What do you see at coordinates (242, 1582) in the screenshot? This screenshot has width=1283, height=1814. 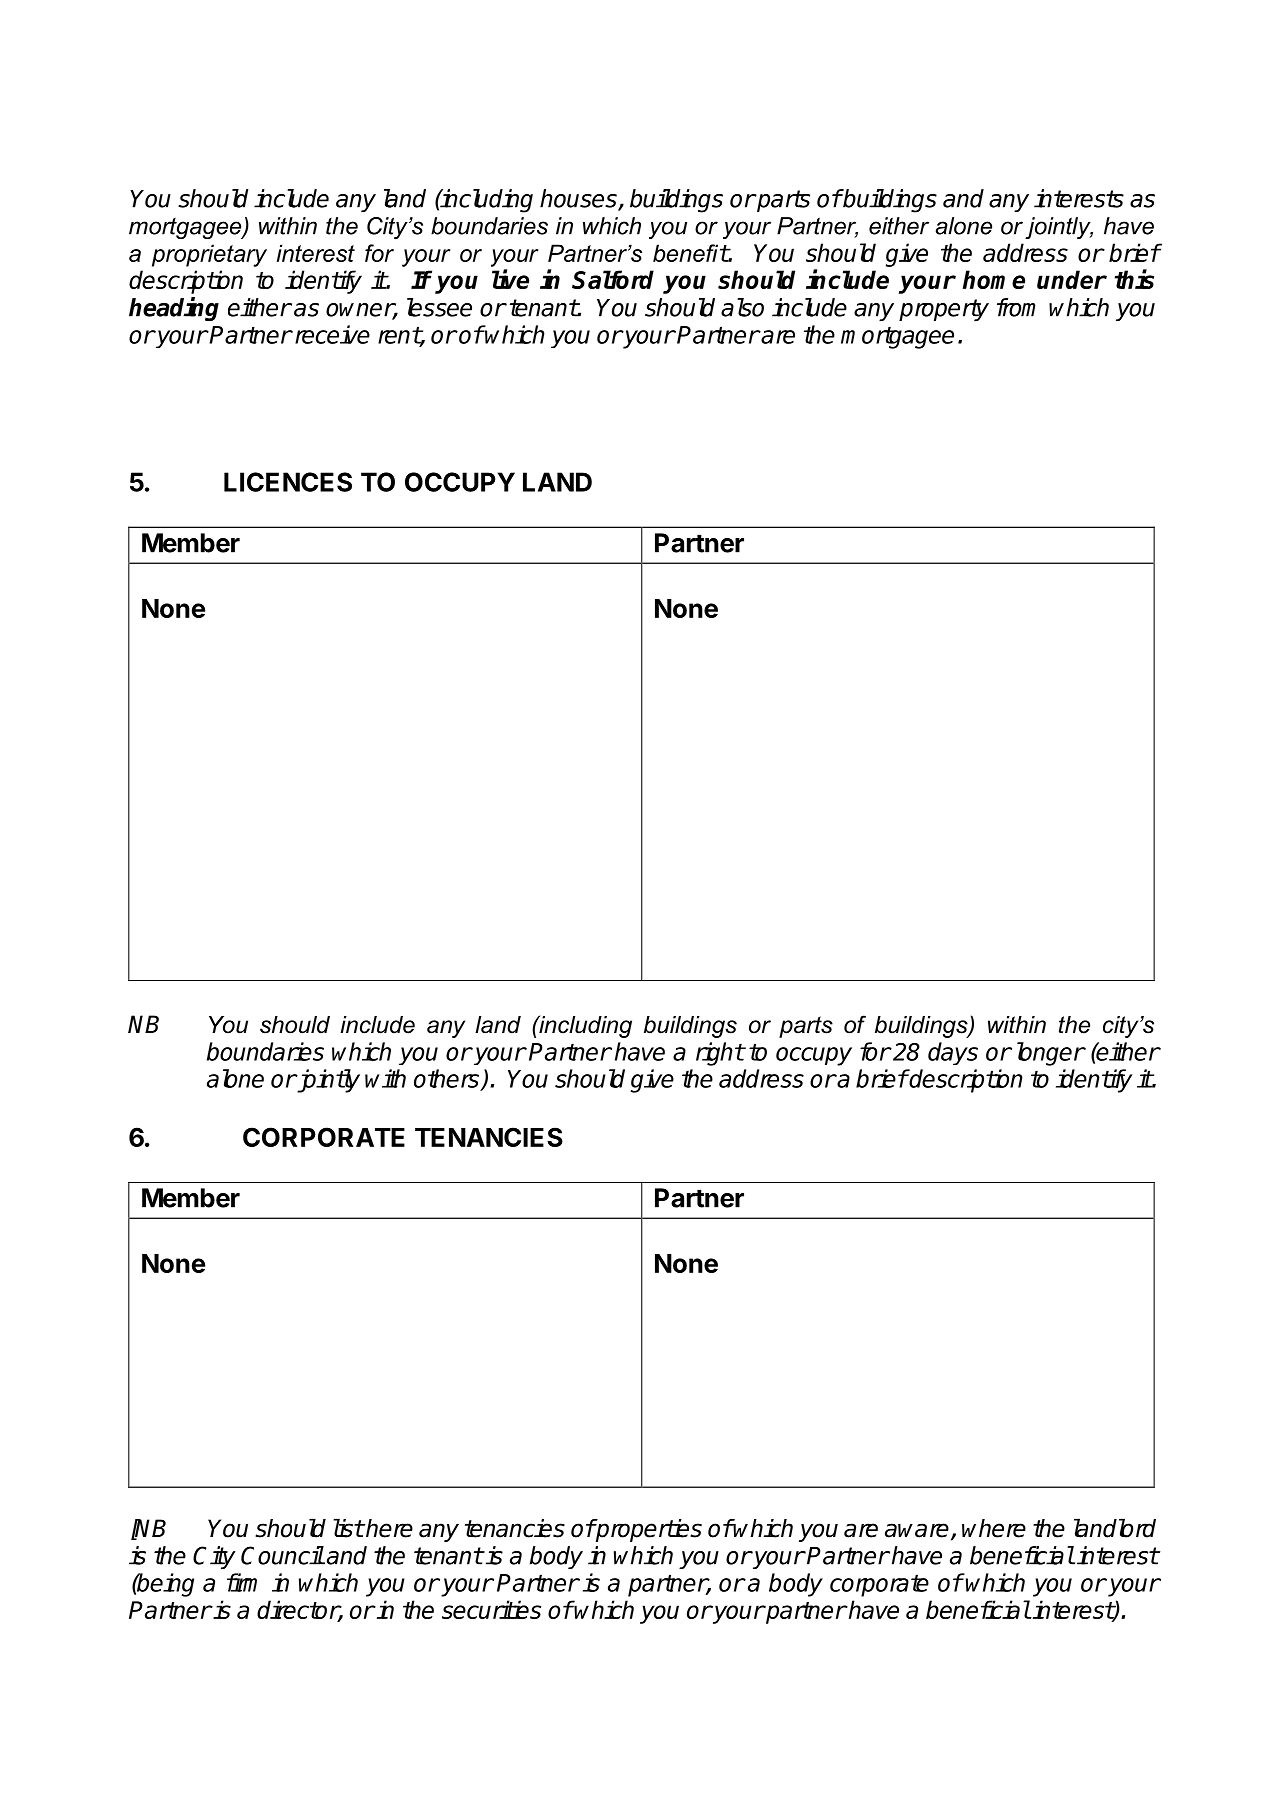 I see `firm` at bounding box center [242, 1582].
